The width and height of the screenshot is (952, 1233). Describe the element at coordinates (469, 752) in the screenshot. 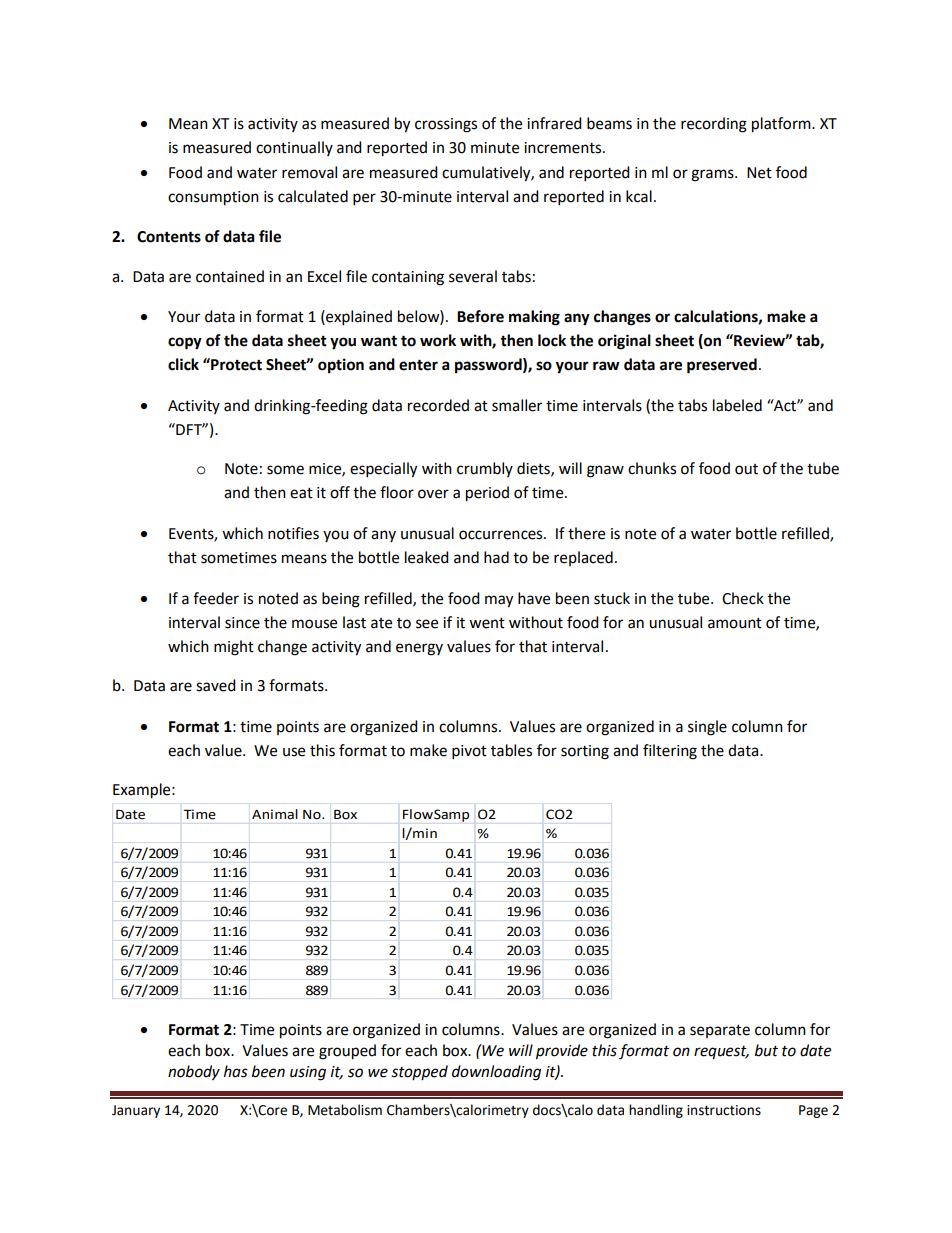

I see `pivot` at that location.
